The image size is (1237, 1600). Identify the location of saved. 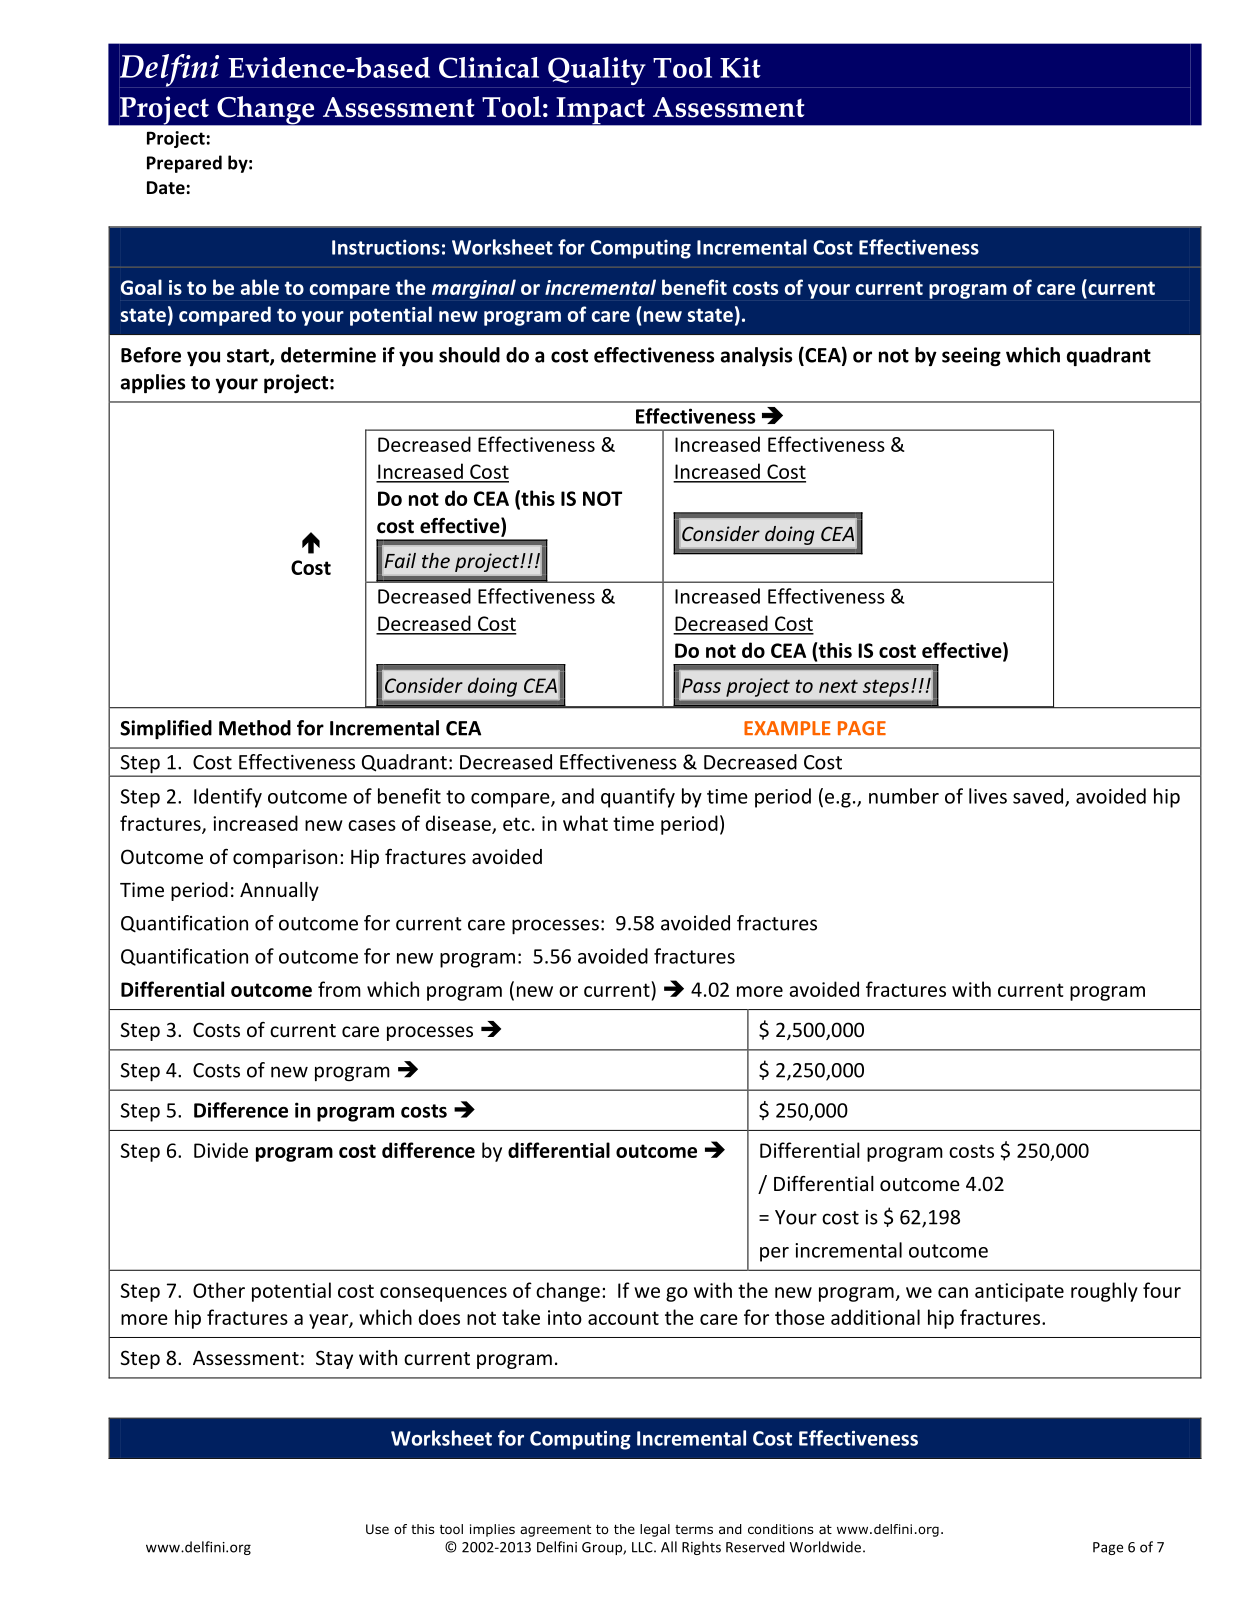
(1039, 797).
